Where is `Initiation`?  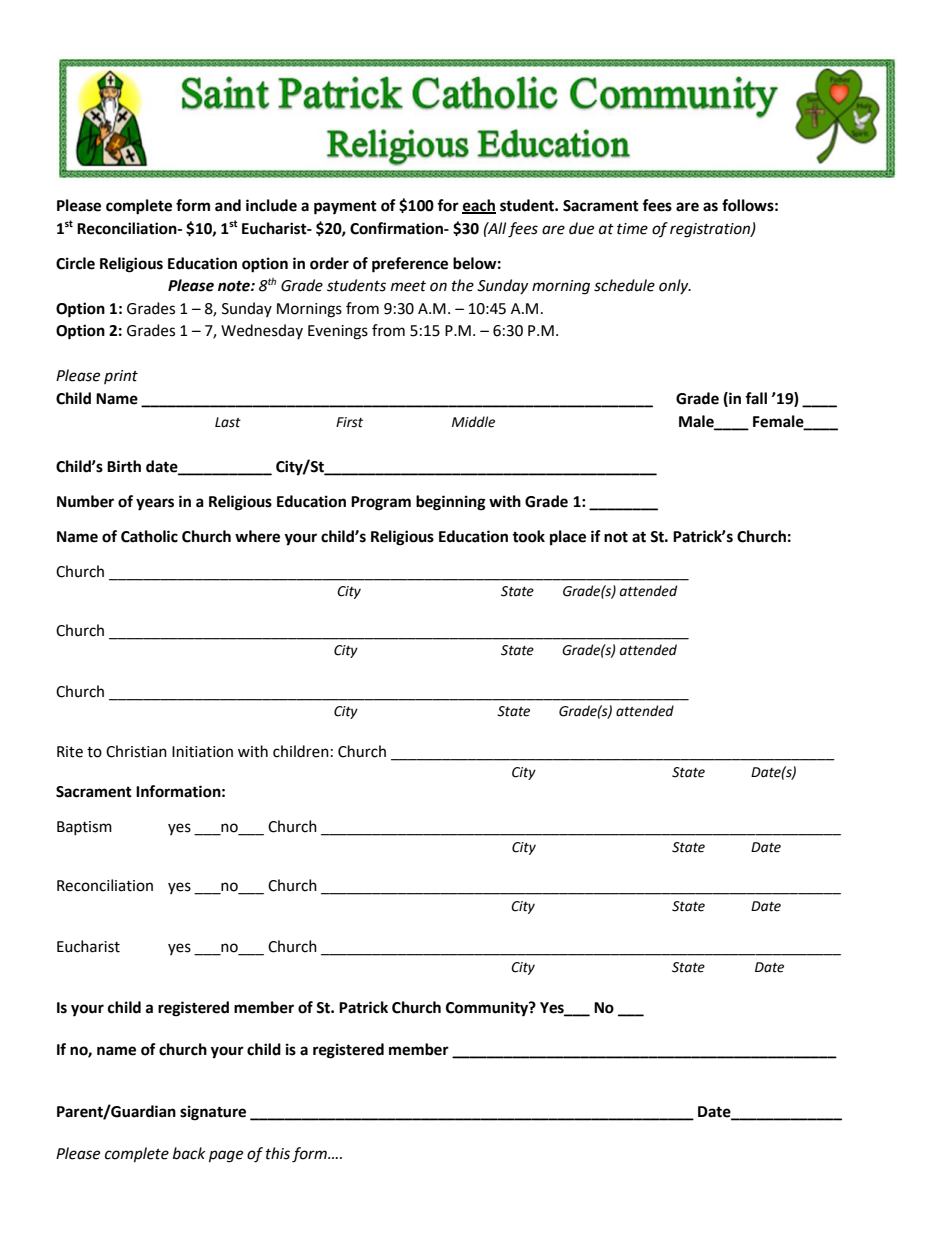
Initiation is located at coordinates (202, 752).
